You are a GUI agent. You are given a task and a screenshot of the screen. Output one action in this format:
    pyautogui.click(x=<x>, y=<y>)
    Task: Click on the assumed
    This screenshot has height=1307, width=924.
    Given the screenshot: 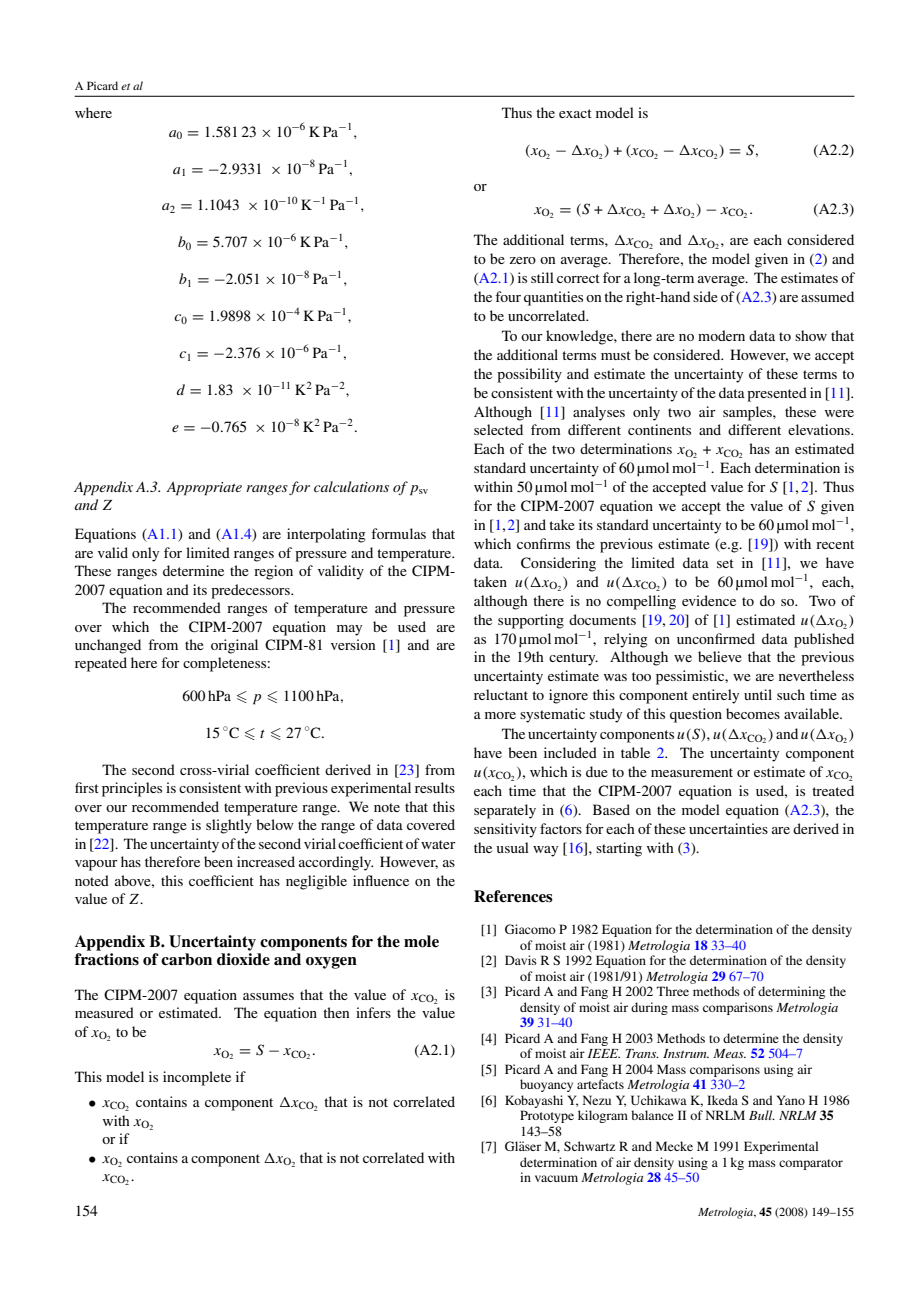 What is the action you would take?
    pyautogui.click(x=827, y=296)
